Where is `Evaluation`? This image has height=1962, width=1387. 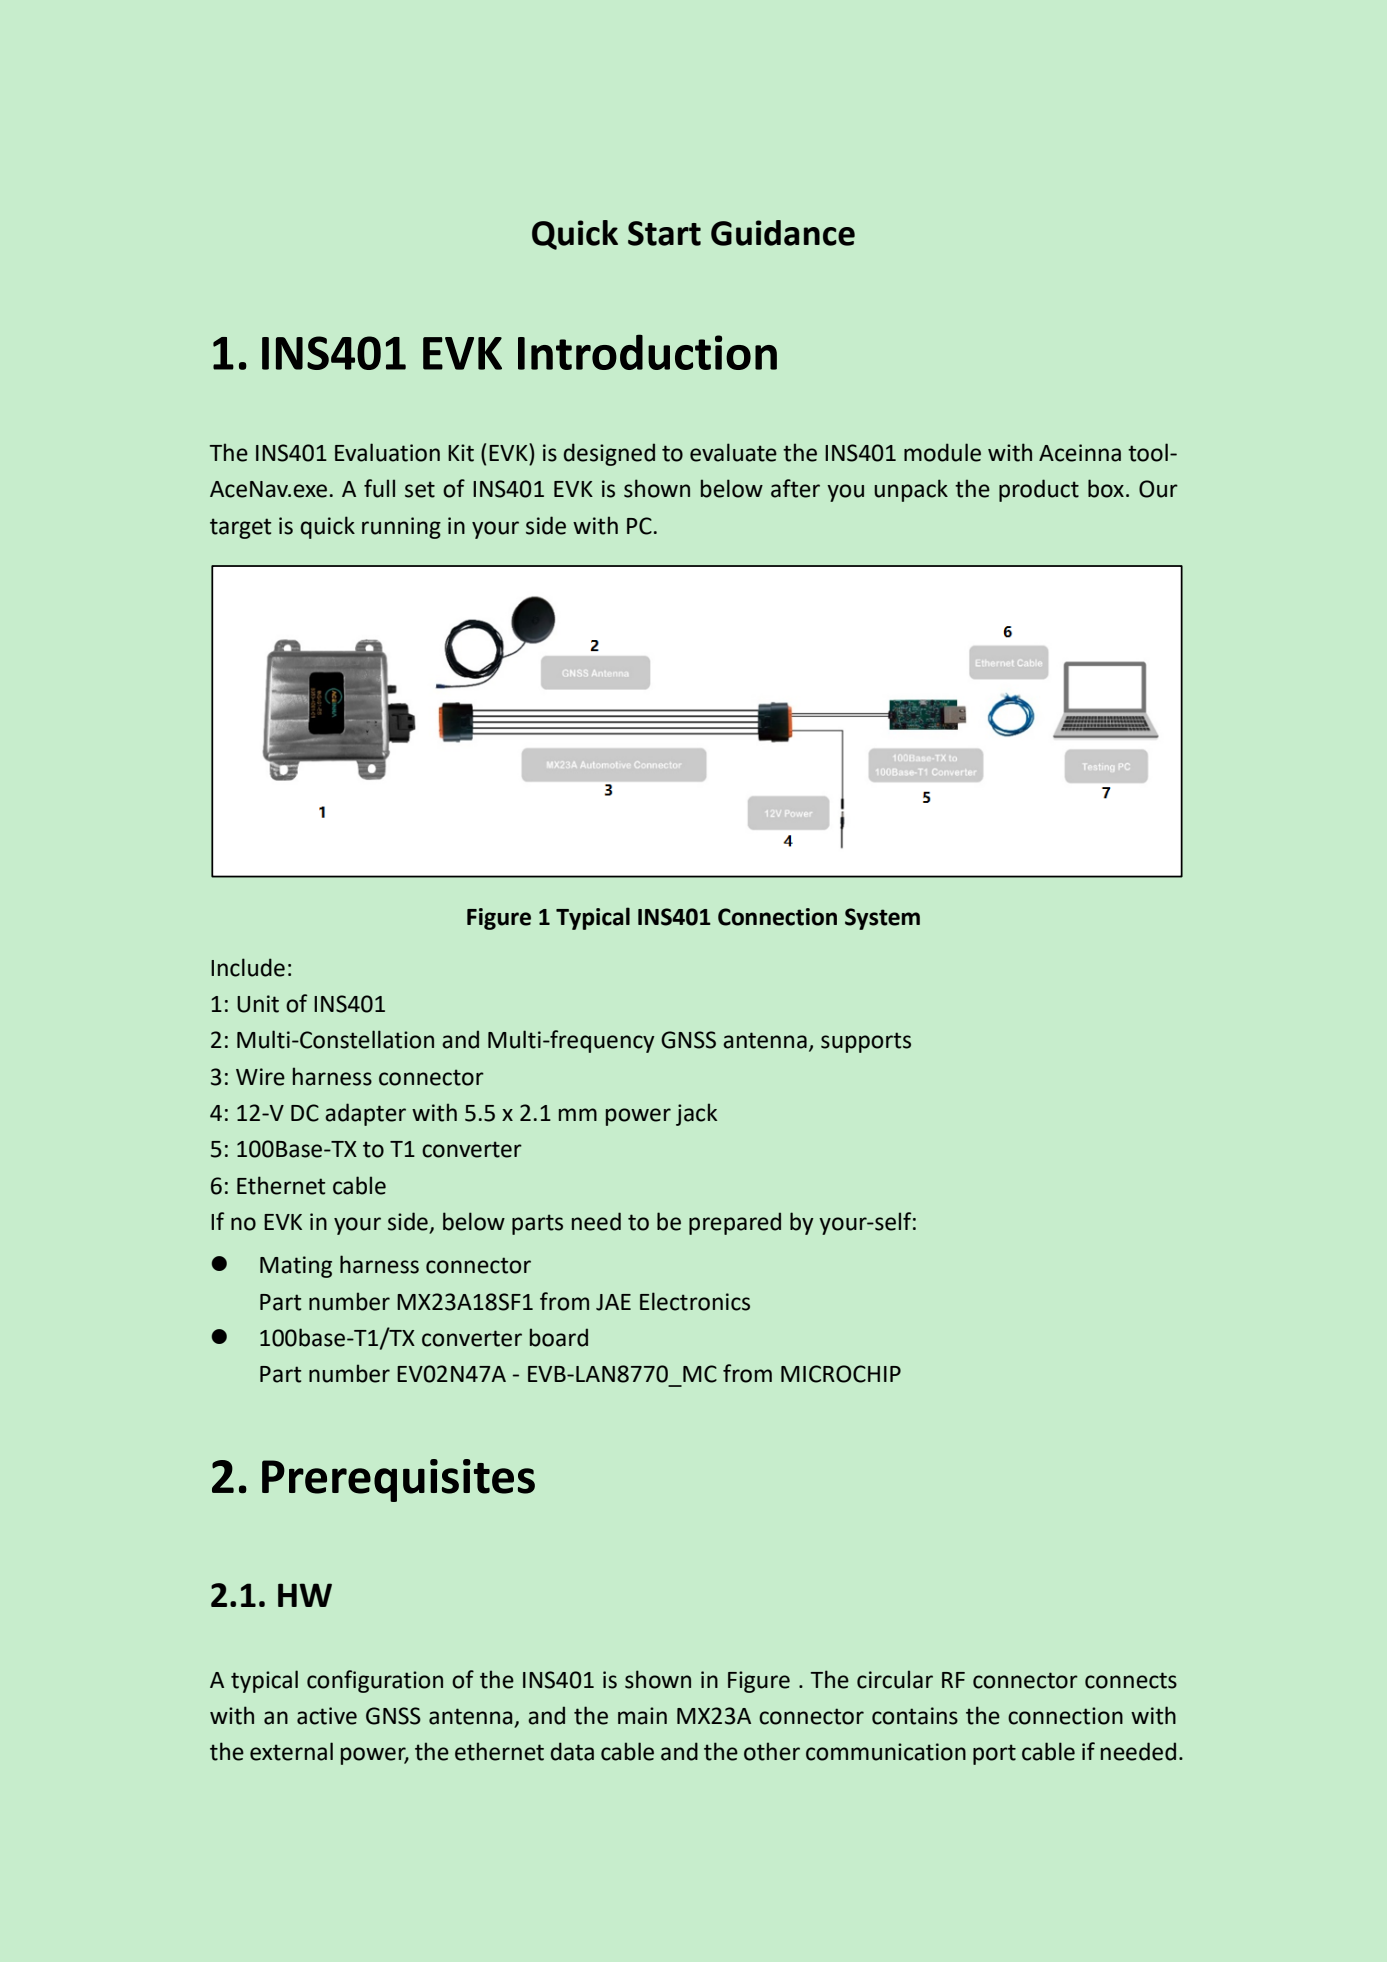 Evaluation is located at coordinates (387, 452).
